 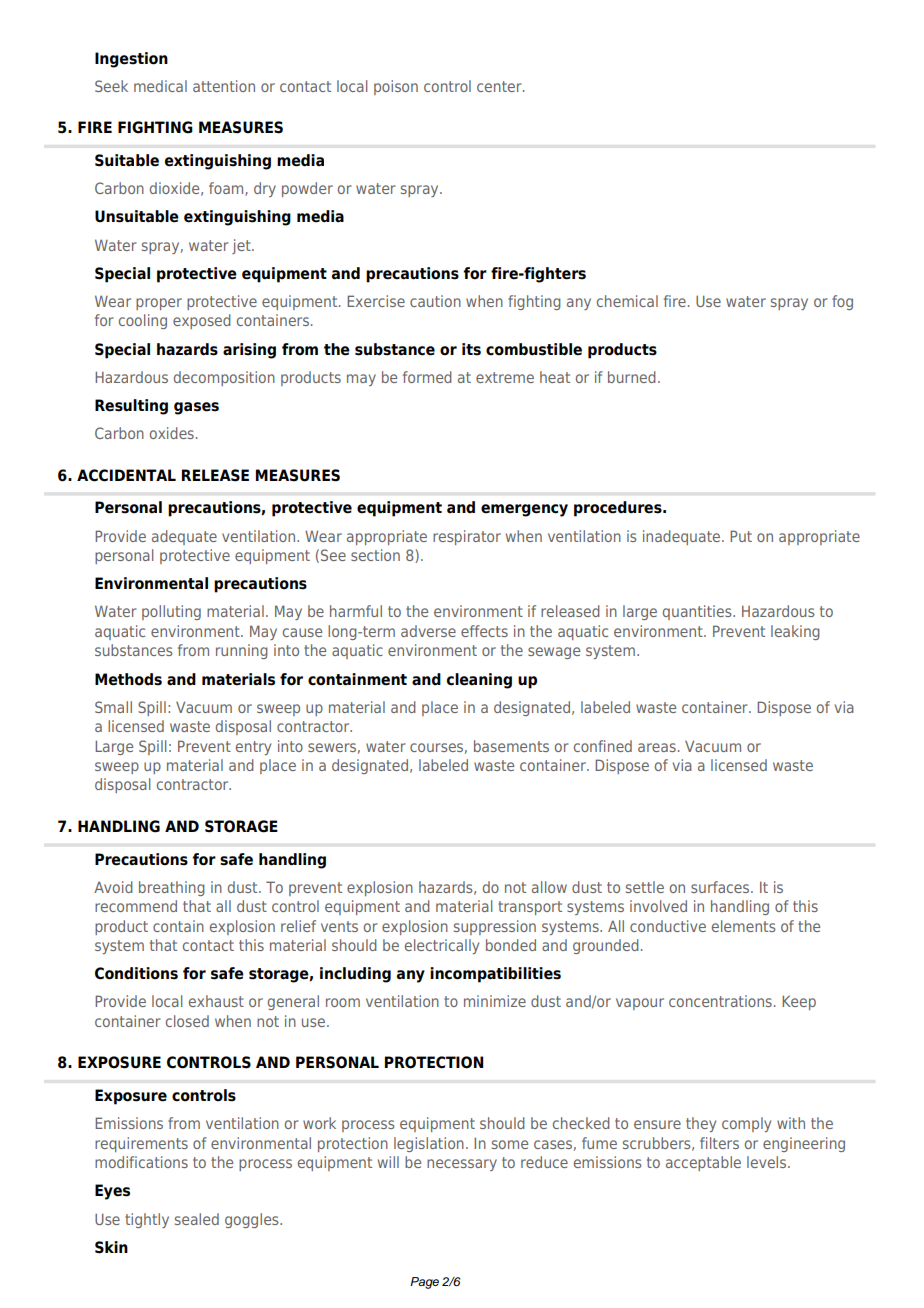 What do you see at coordinates (795, 632) in the screenshot?
I see `leaking` at bounding box center [795, 632].
